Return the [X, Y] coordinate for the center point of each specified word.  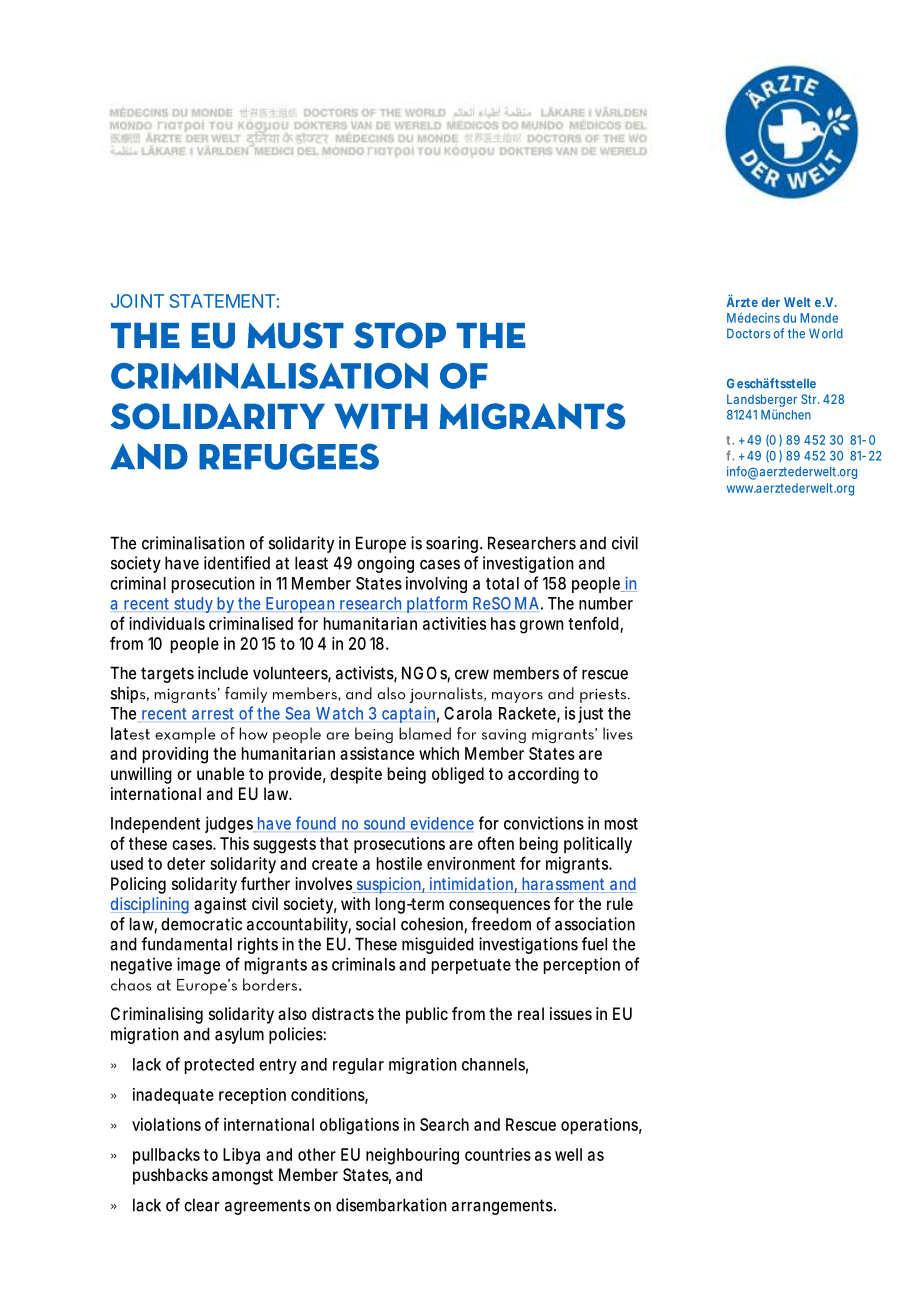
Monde [819, 318]
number [606, 603]
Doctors [748, 333]
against [220, 905]
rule [620, 903]
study [193, 605]
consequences [499, 907]
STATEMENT [222, 301]
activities [454, 623]
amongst [242, 1177]
